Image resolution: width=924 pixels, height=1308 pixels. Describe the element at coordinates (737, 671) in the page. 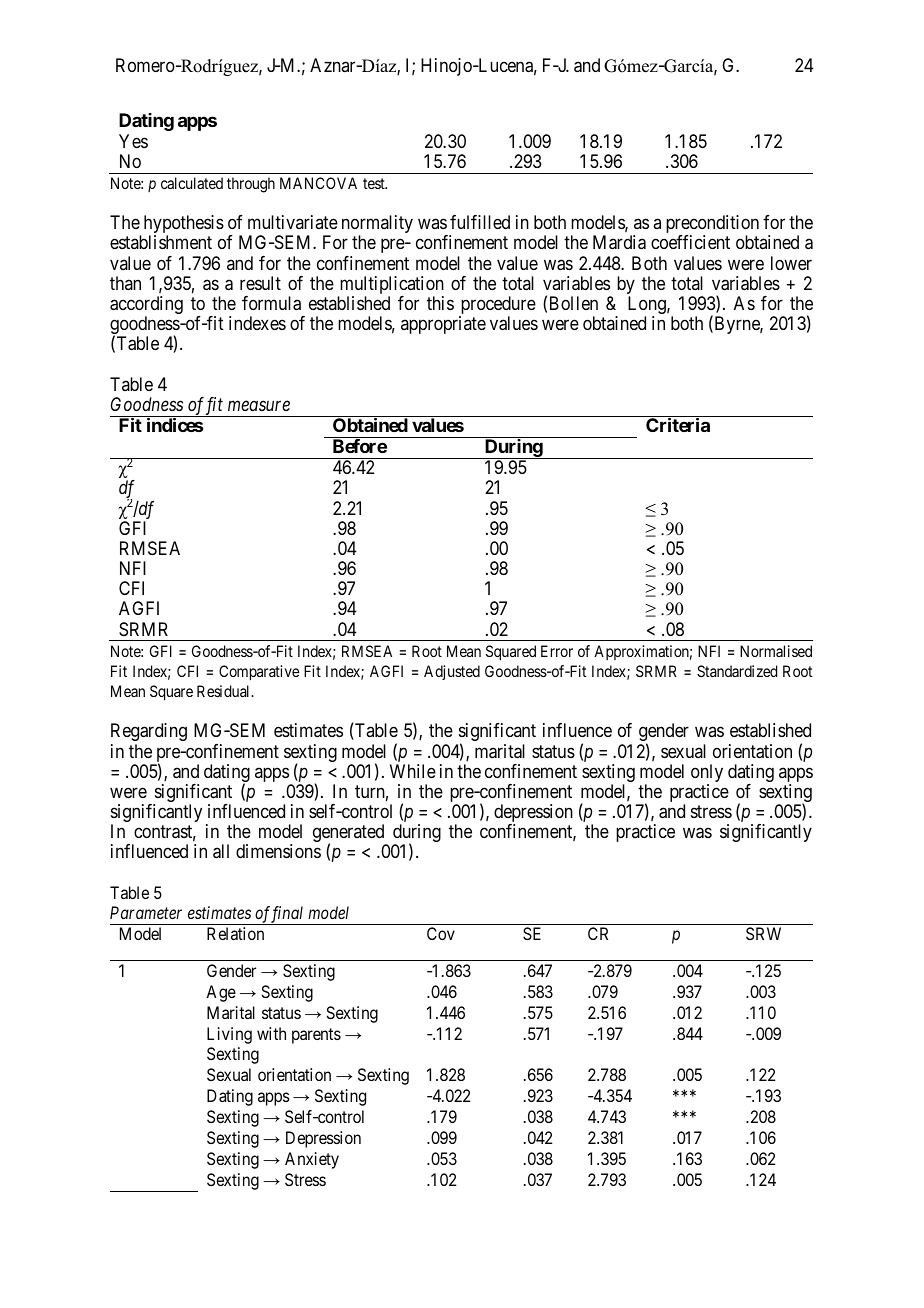

I see `Standardized` at that location.
